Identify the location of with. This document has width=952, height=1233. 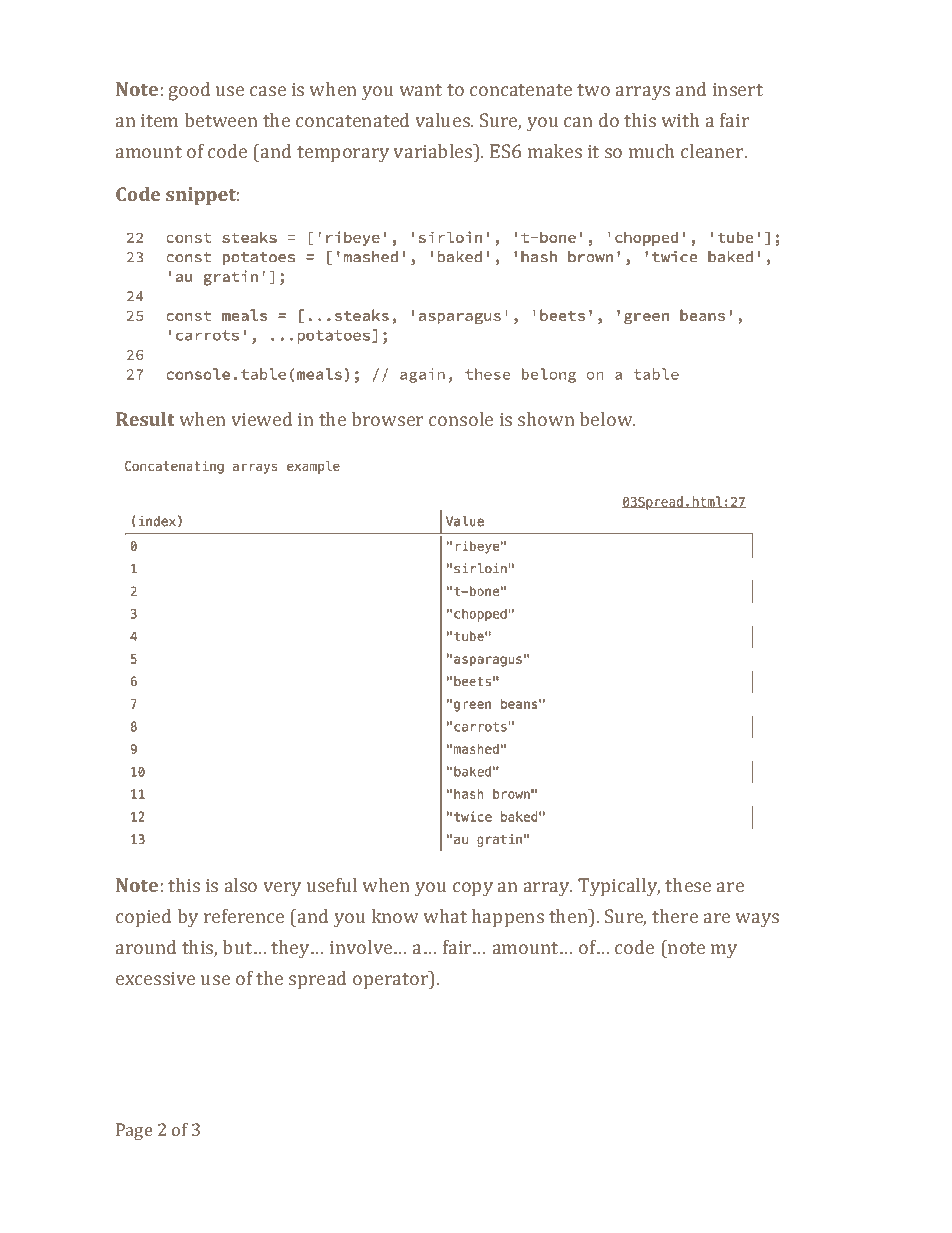
(680, 120).
